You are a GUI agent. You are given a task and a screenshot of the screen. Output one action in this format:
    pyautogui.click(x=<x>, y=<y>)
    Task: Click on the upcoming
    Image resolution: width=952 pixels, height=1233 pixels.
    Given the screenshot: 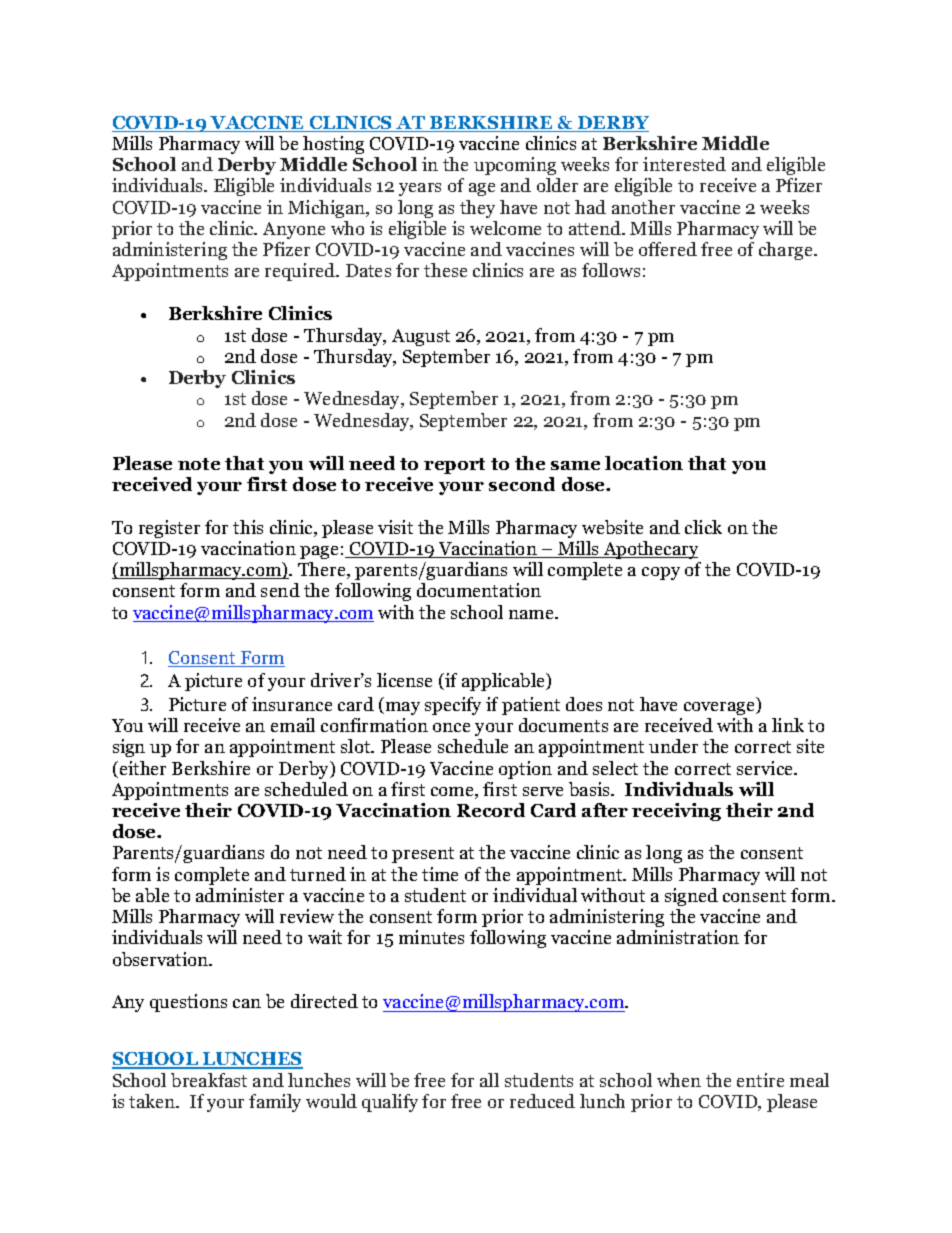 What is the action you would take?
    pyautogui.click(x=515, y=166)
